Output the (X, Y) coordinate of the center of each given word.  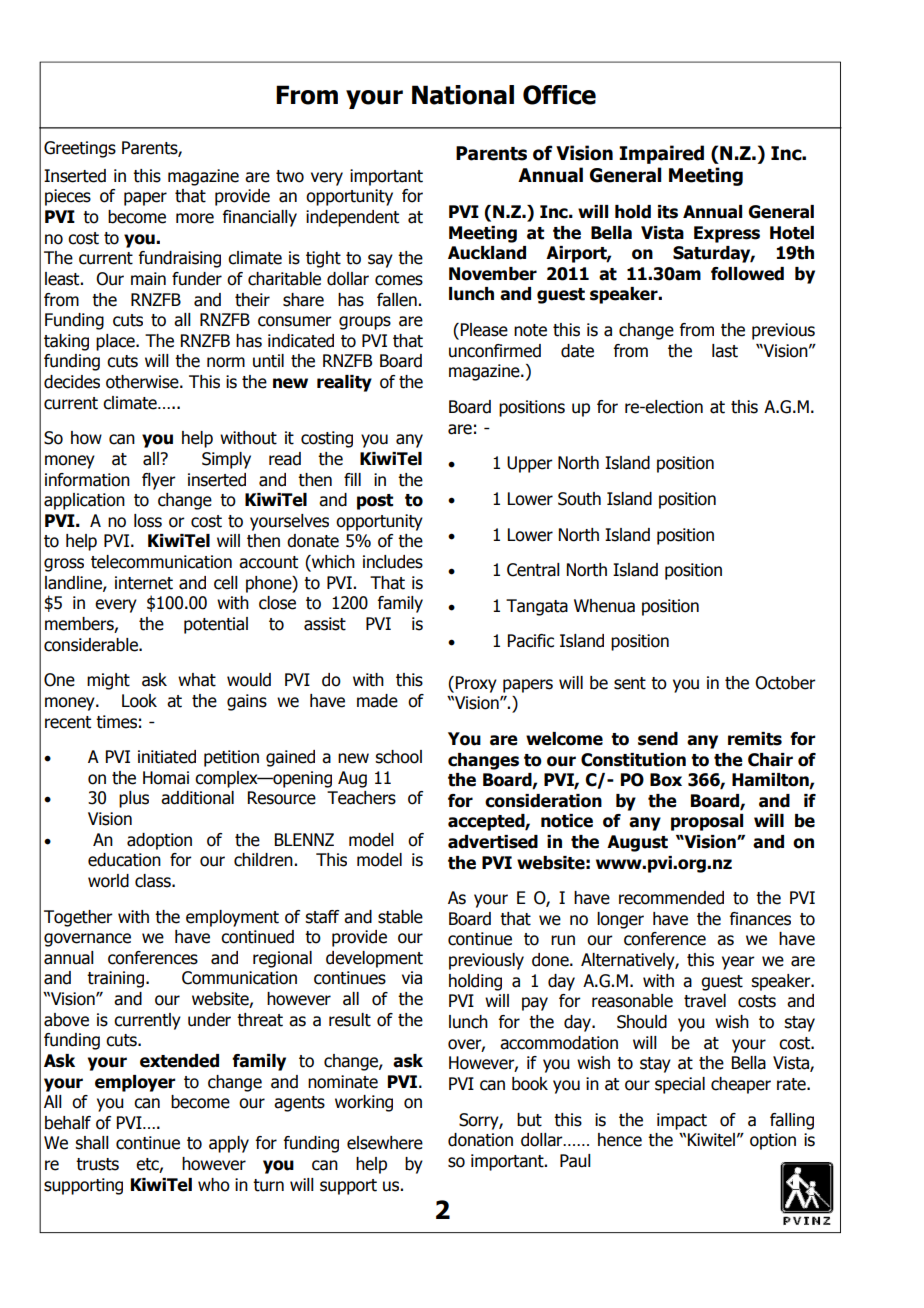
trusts (97, 1164)
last (725, 351)
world (108, 881)
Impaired (661, 154)
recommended (671, 898)
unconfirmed (495, 351)
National (463, 95)
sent (630, 683)
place (116, 342)
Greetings (80, 149)
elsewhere (385, 1143)
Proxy (476, 684)
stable (400, 917)
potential (216, 625)
